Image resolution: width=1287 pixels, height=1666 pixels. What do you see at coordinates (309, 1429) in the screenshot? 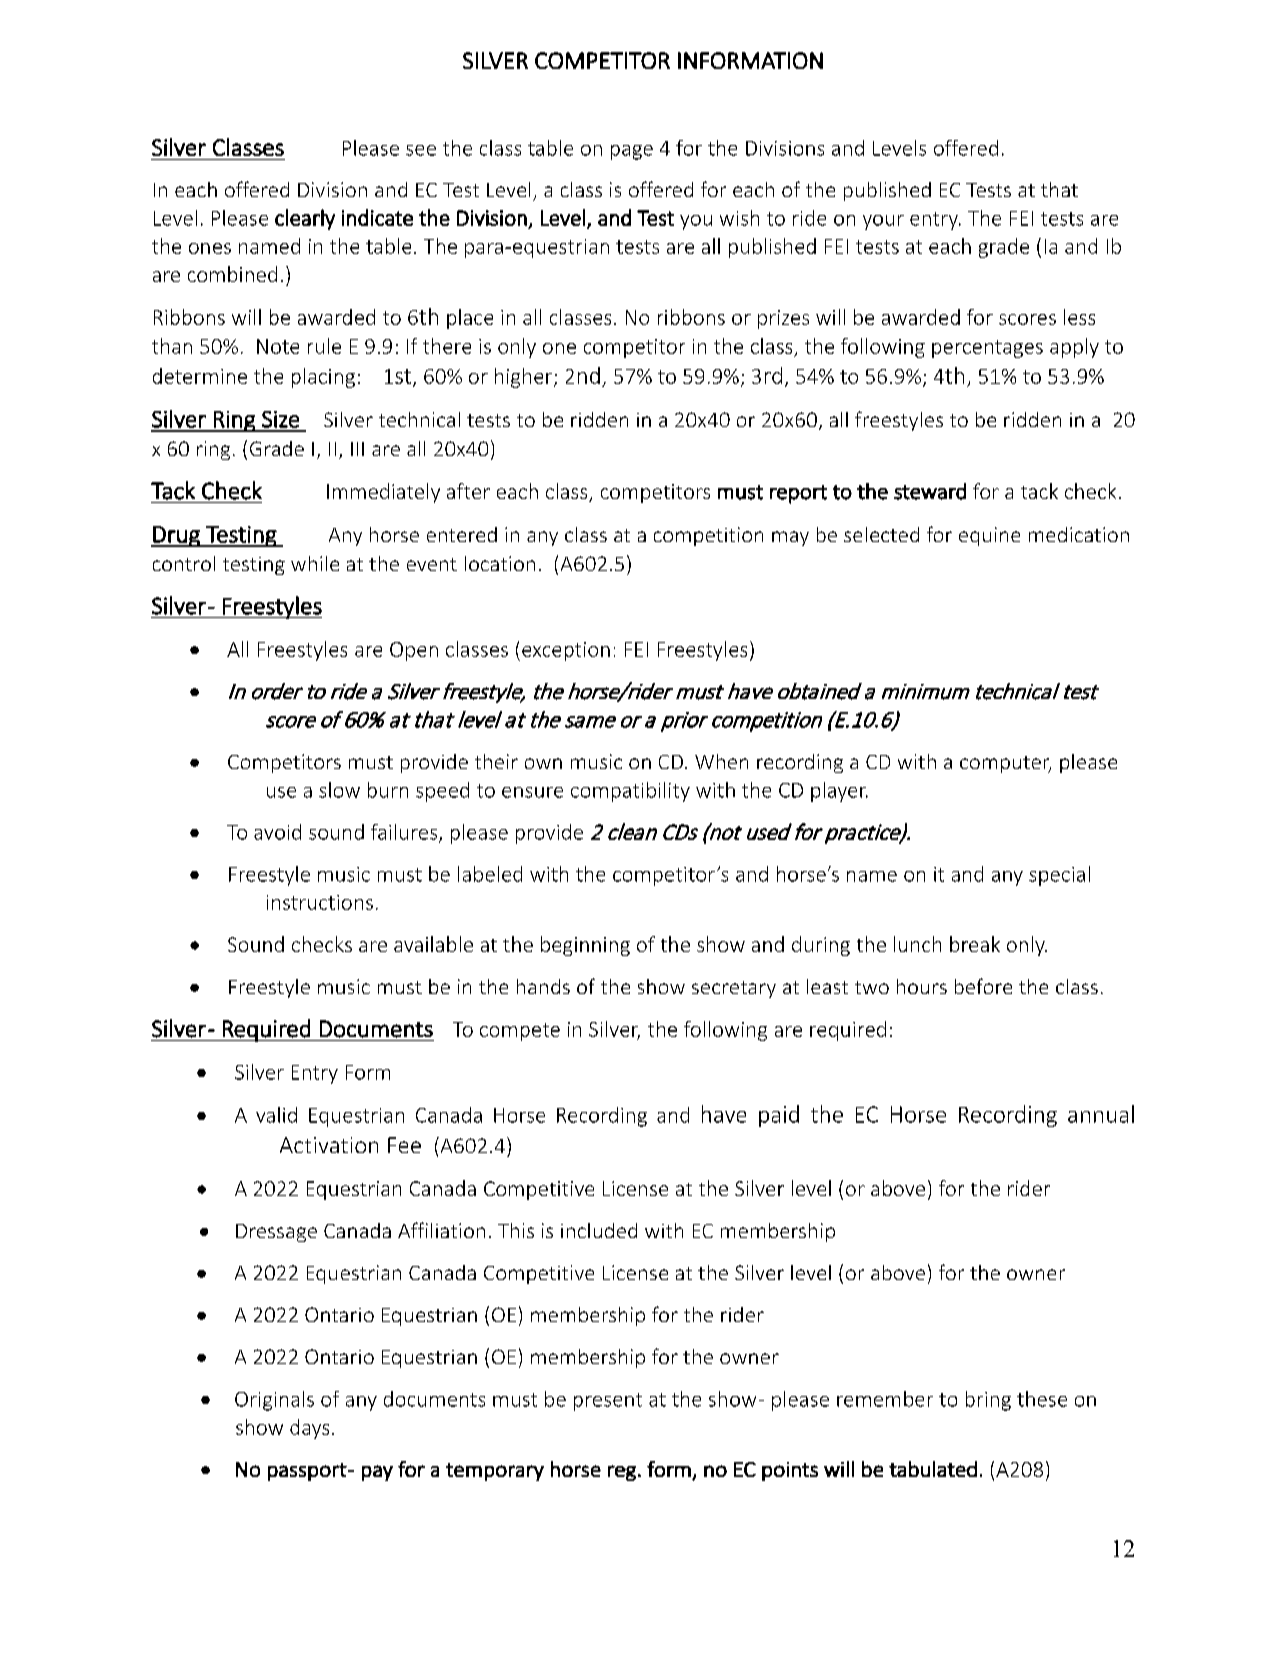
I see `days` at bounding box center [309, 1429].
